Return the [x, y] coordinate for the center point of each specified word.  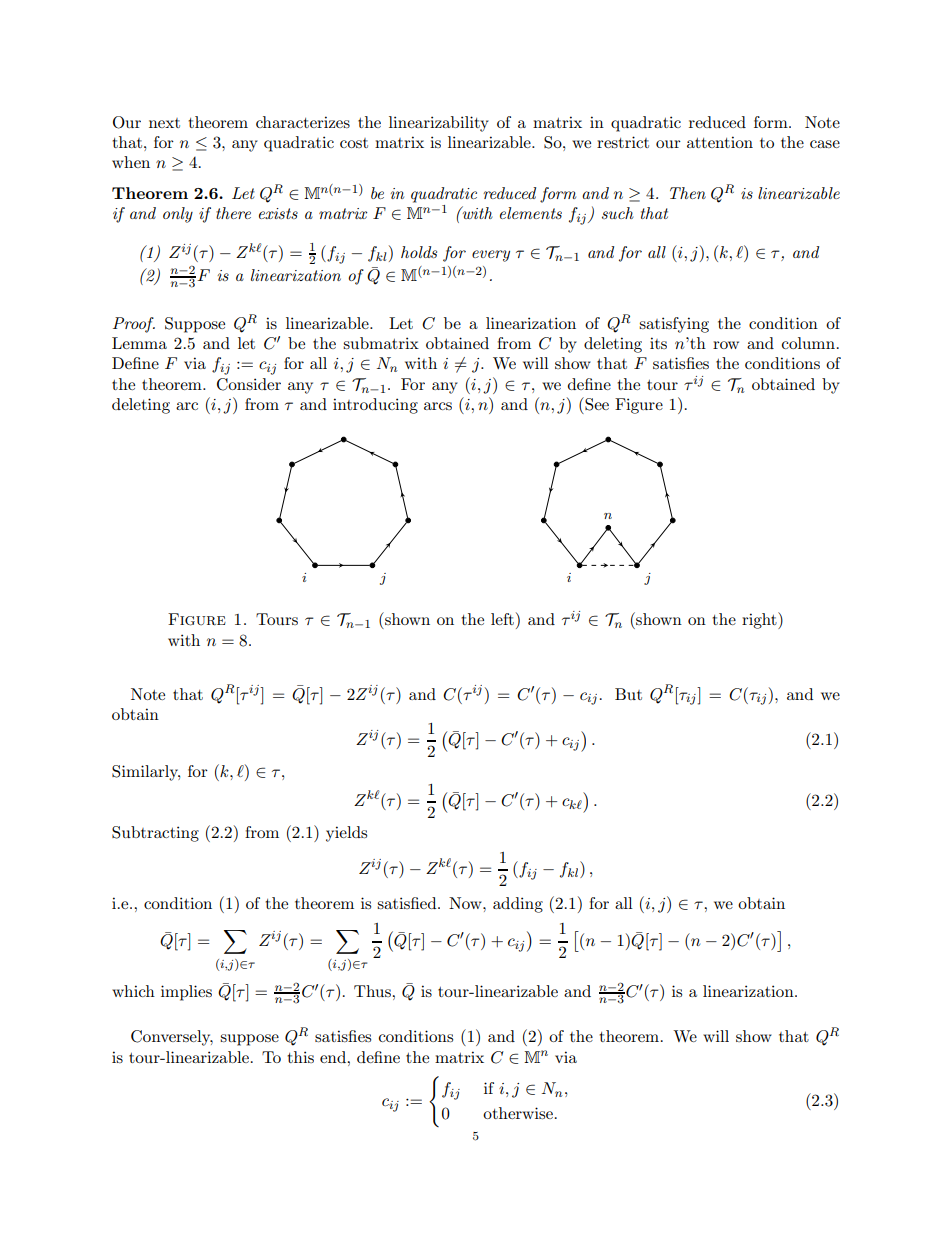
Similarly [146, 773]
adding [518, 905]
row [726, 345]
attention [720, 142]
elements [531, 213]
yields [346, 834]
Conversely [172, 1038]
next [164, 123]
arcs [438, 406]
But [628, 694]
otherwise [519, 1113]
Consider [249, 384]
